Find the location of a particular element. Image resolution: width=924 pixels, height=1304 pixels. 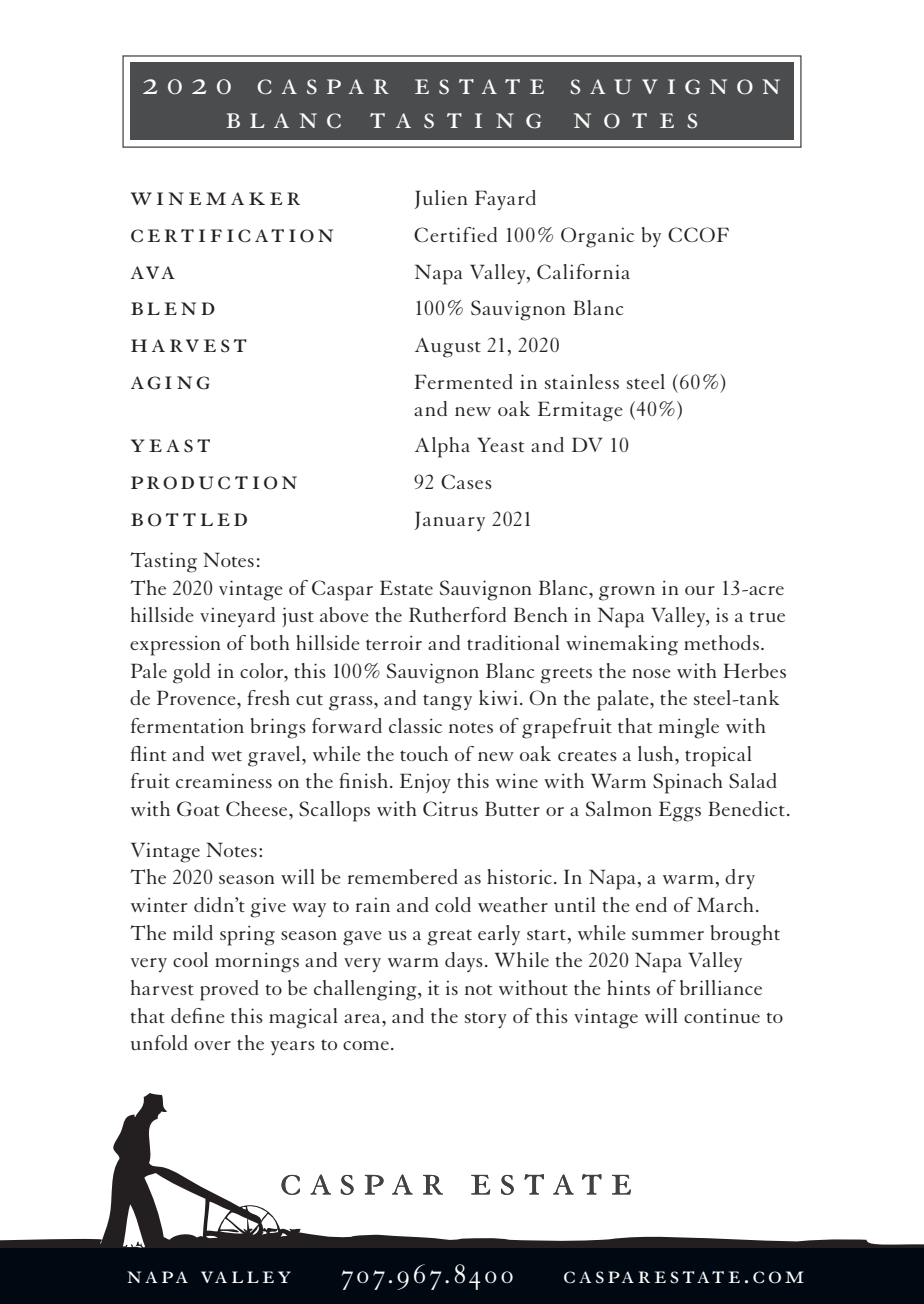

Citrus is located at coordinates (450, 808).
